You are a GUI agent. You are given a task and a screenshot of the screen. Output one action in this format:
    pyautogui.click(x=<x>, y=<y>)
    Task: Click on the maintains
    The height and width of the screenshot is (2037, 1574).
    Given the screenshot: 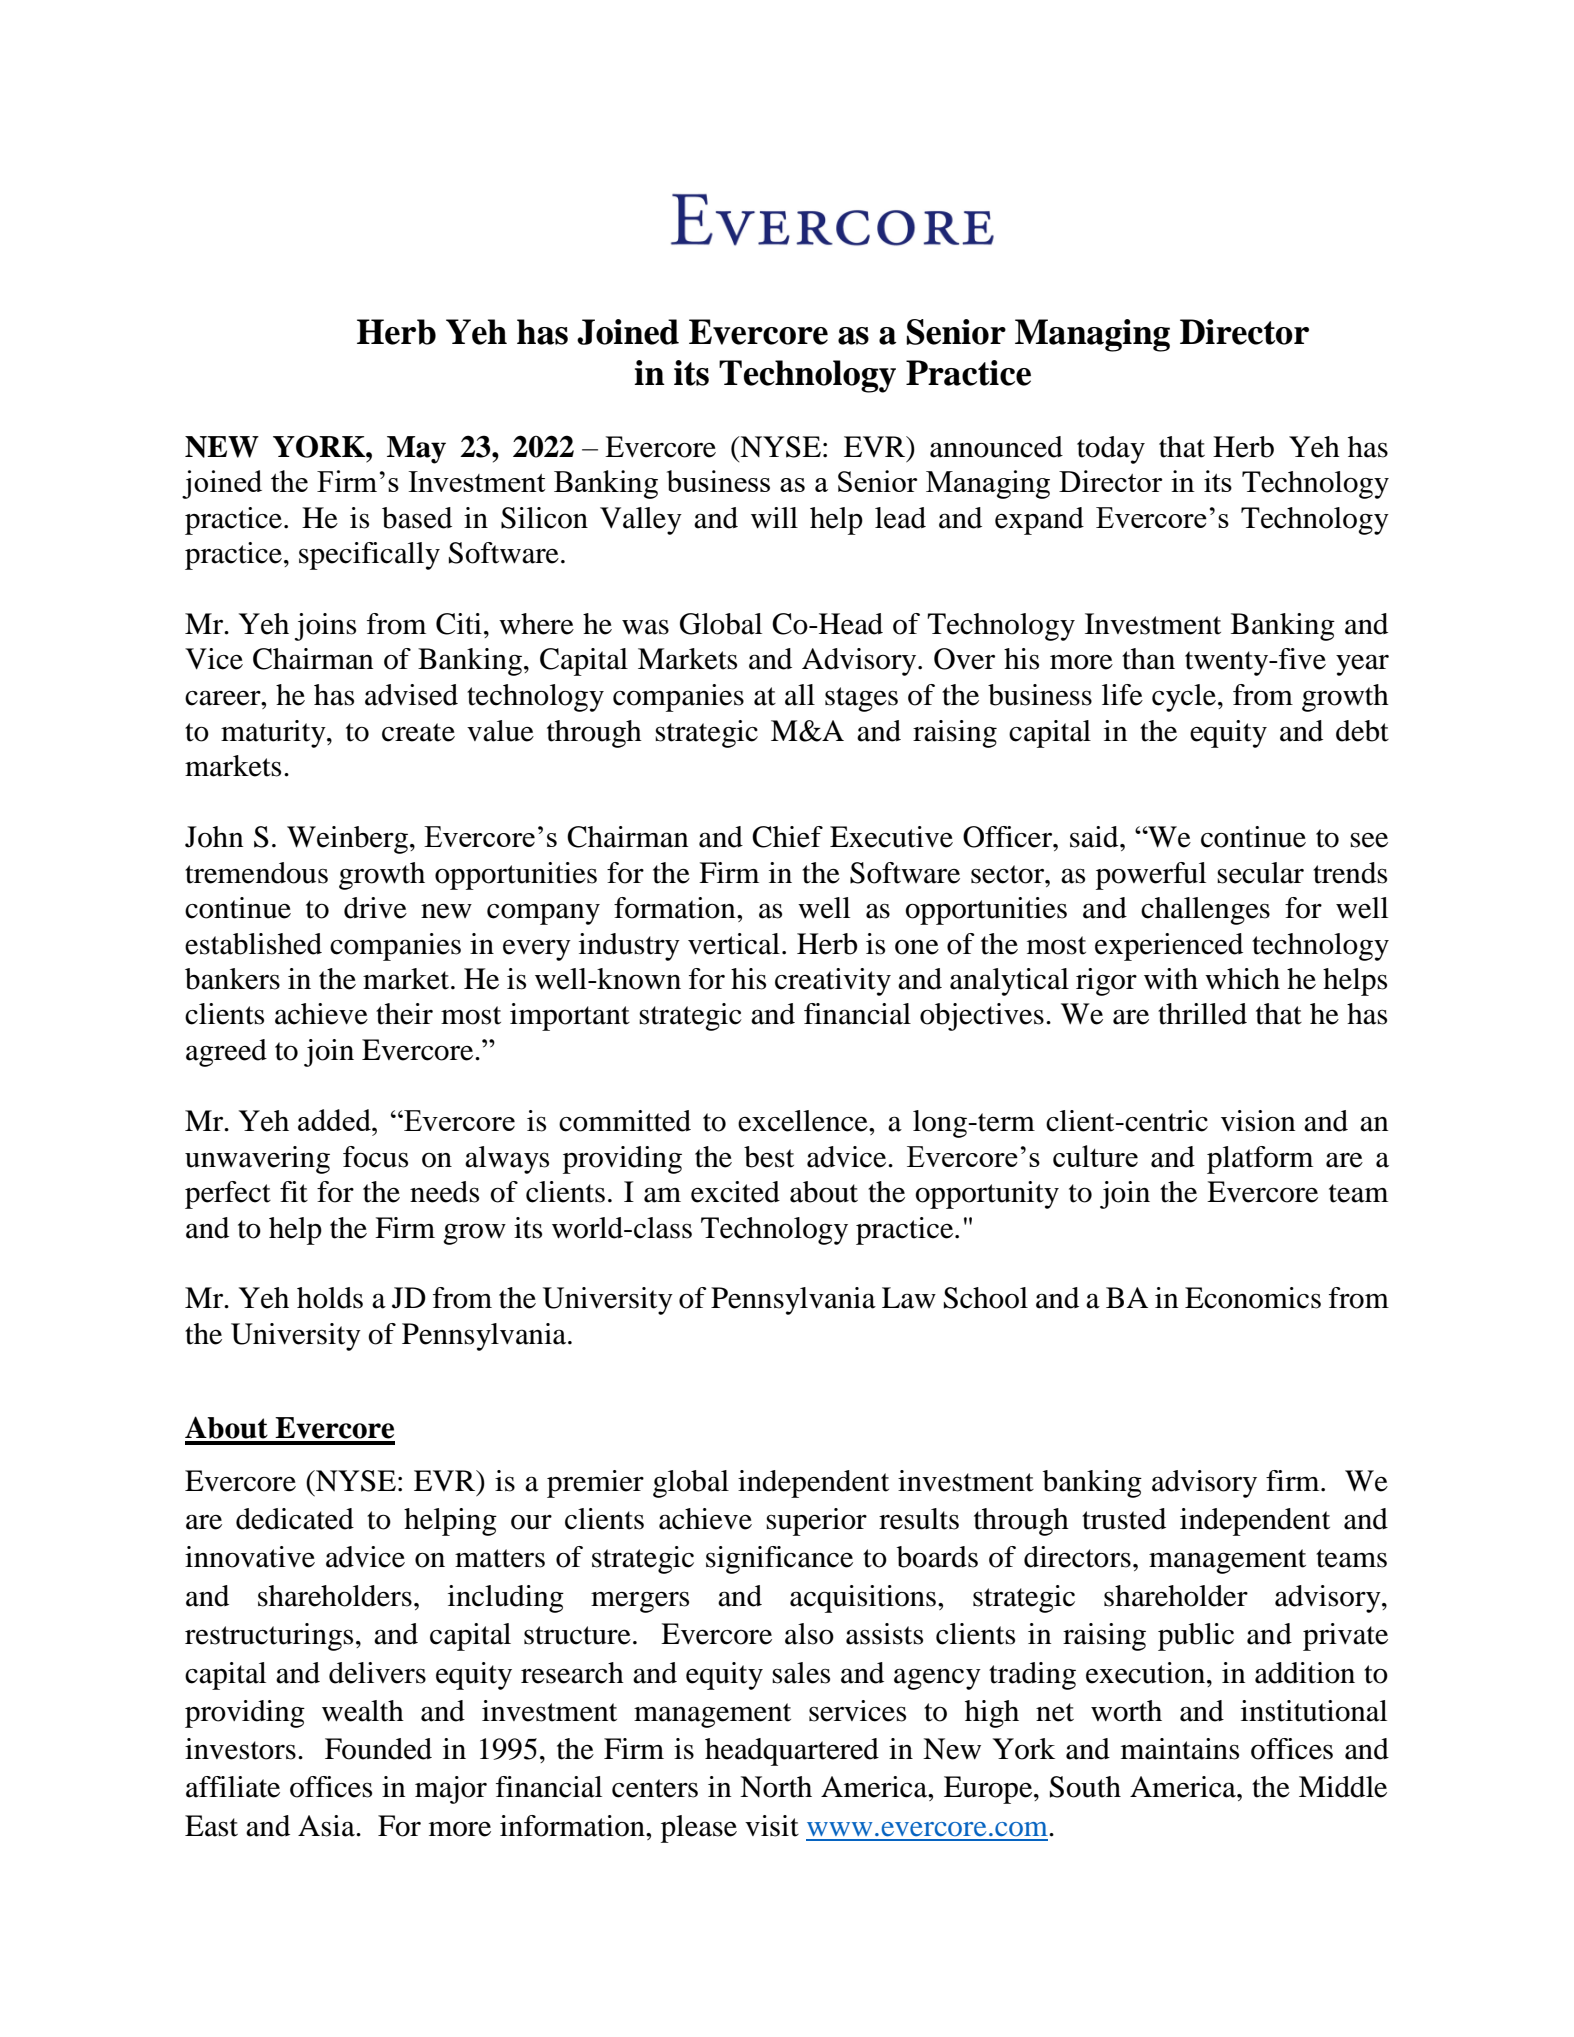 What is the action you would take?
    pyautogui.click(x=1180, y=1749)
